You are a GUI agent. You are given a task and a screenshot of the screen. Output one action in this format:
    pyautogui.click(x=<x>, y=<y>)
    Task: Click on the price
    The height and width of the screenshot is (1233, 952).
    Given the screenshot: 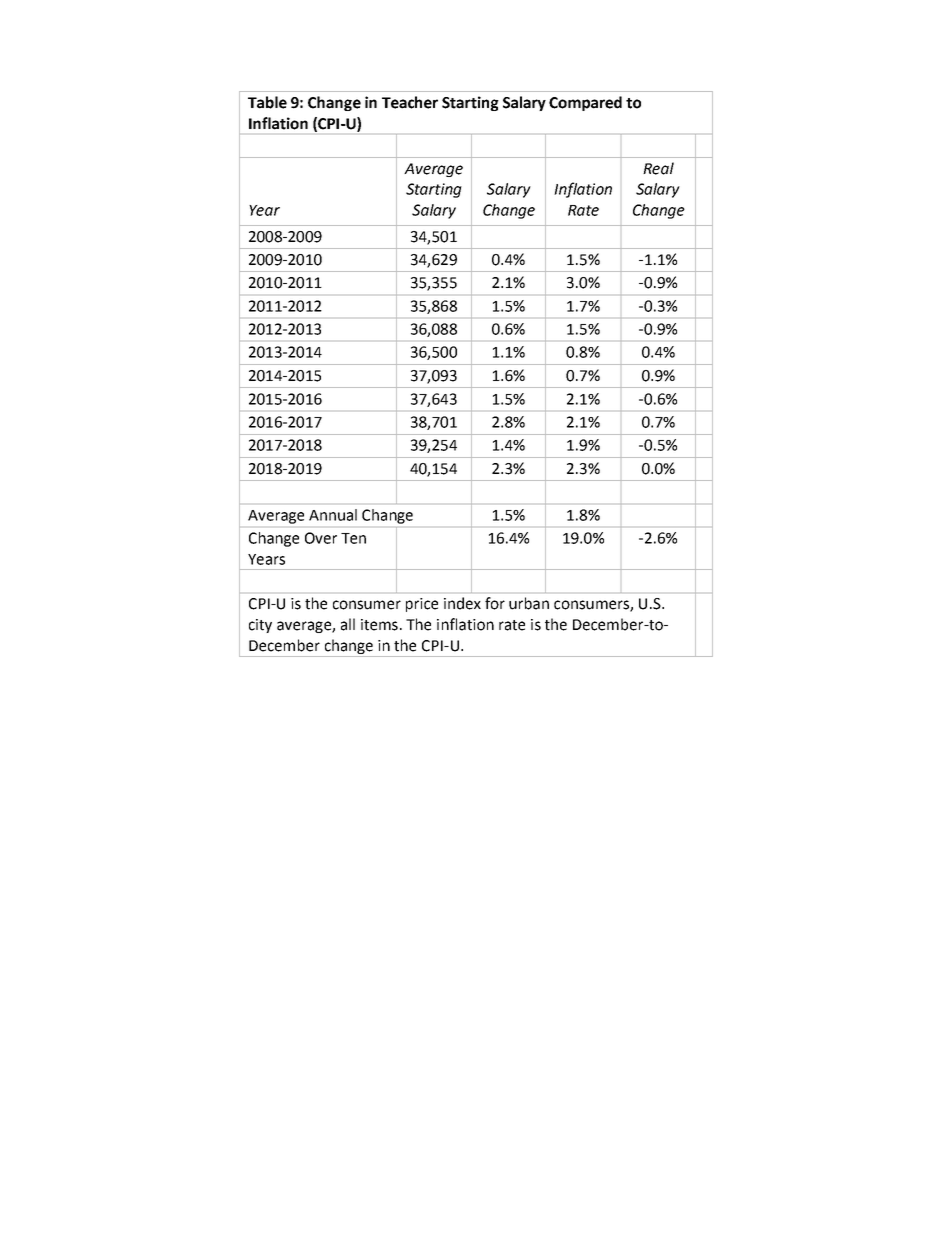 What is the action you would take?
    pyautogui.click(x=422, y=605)
